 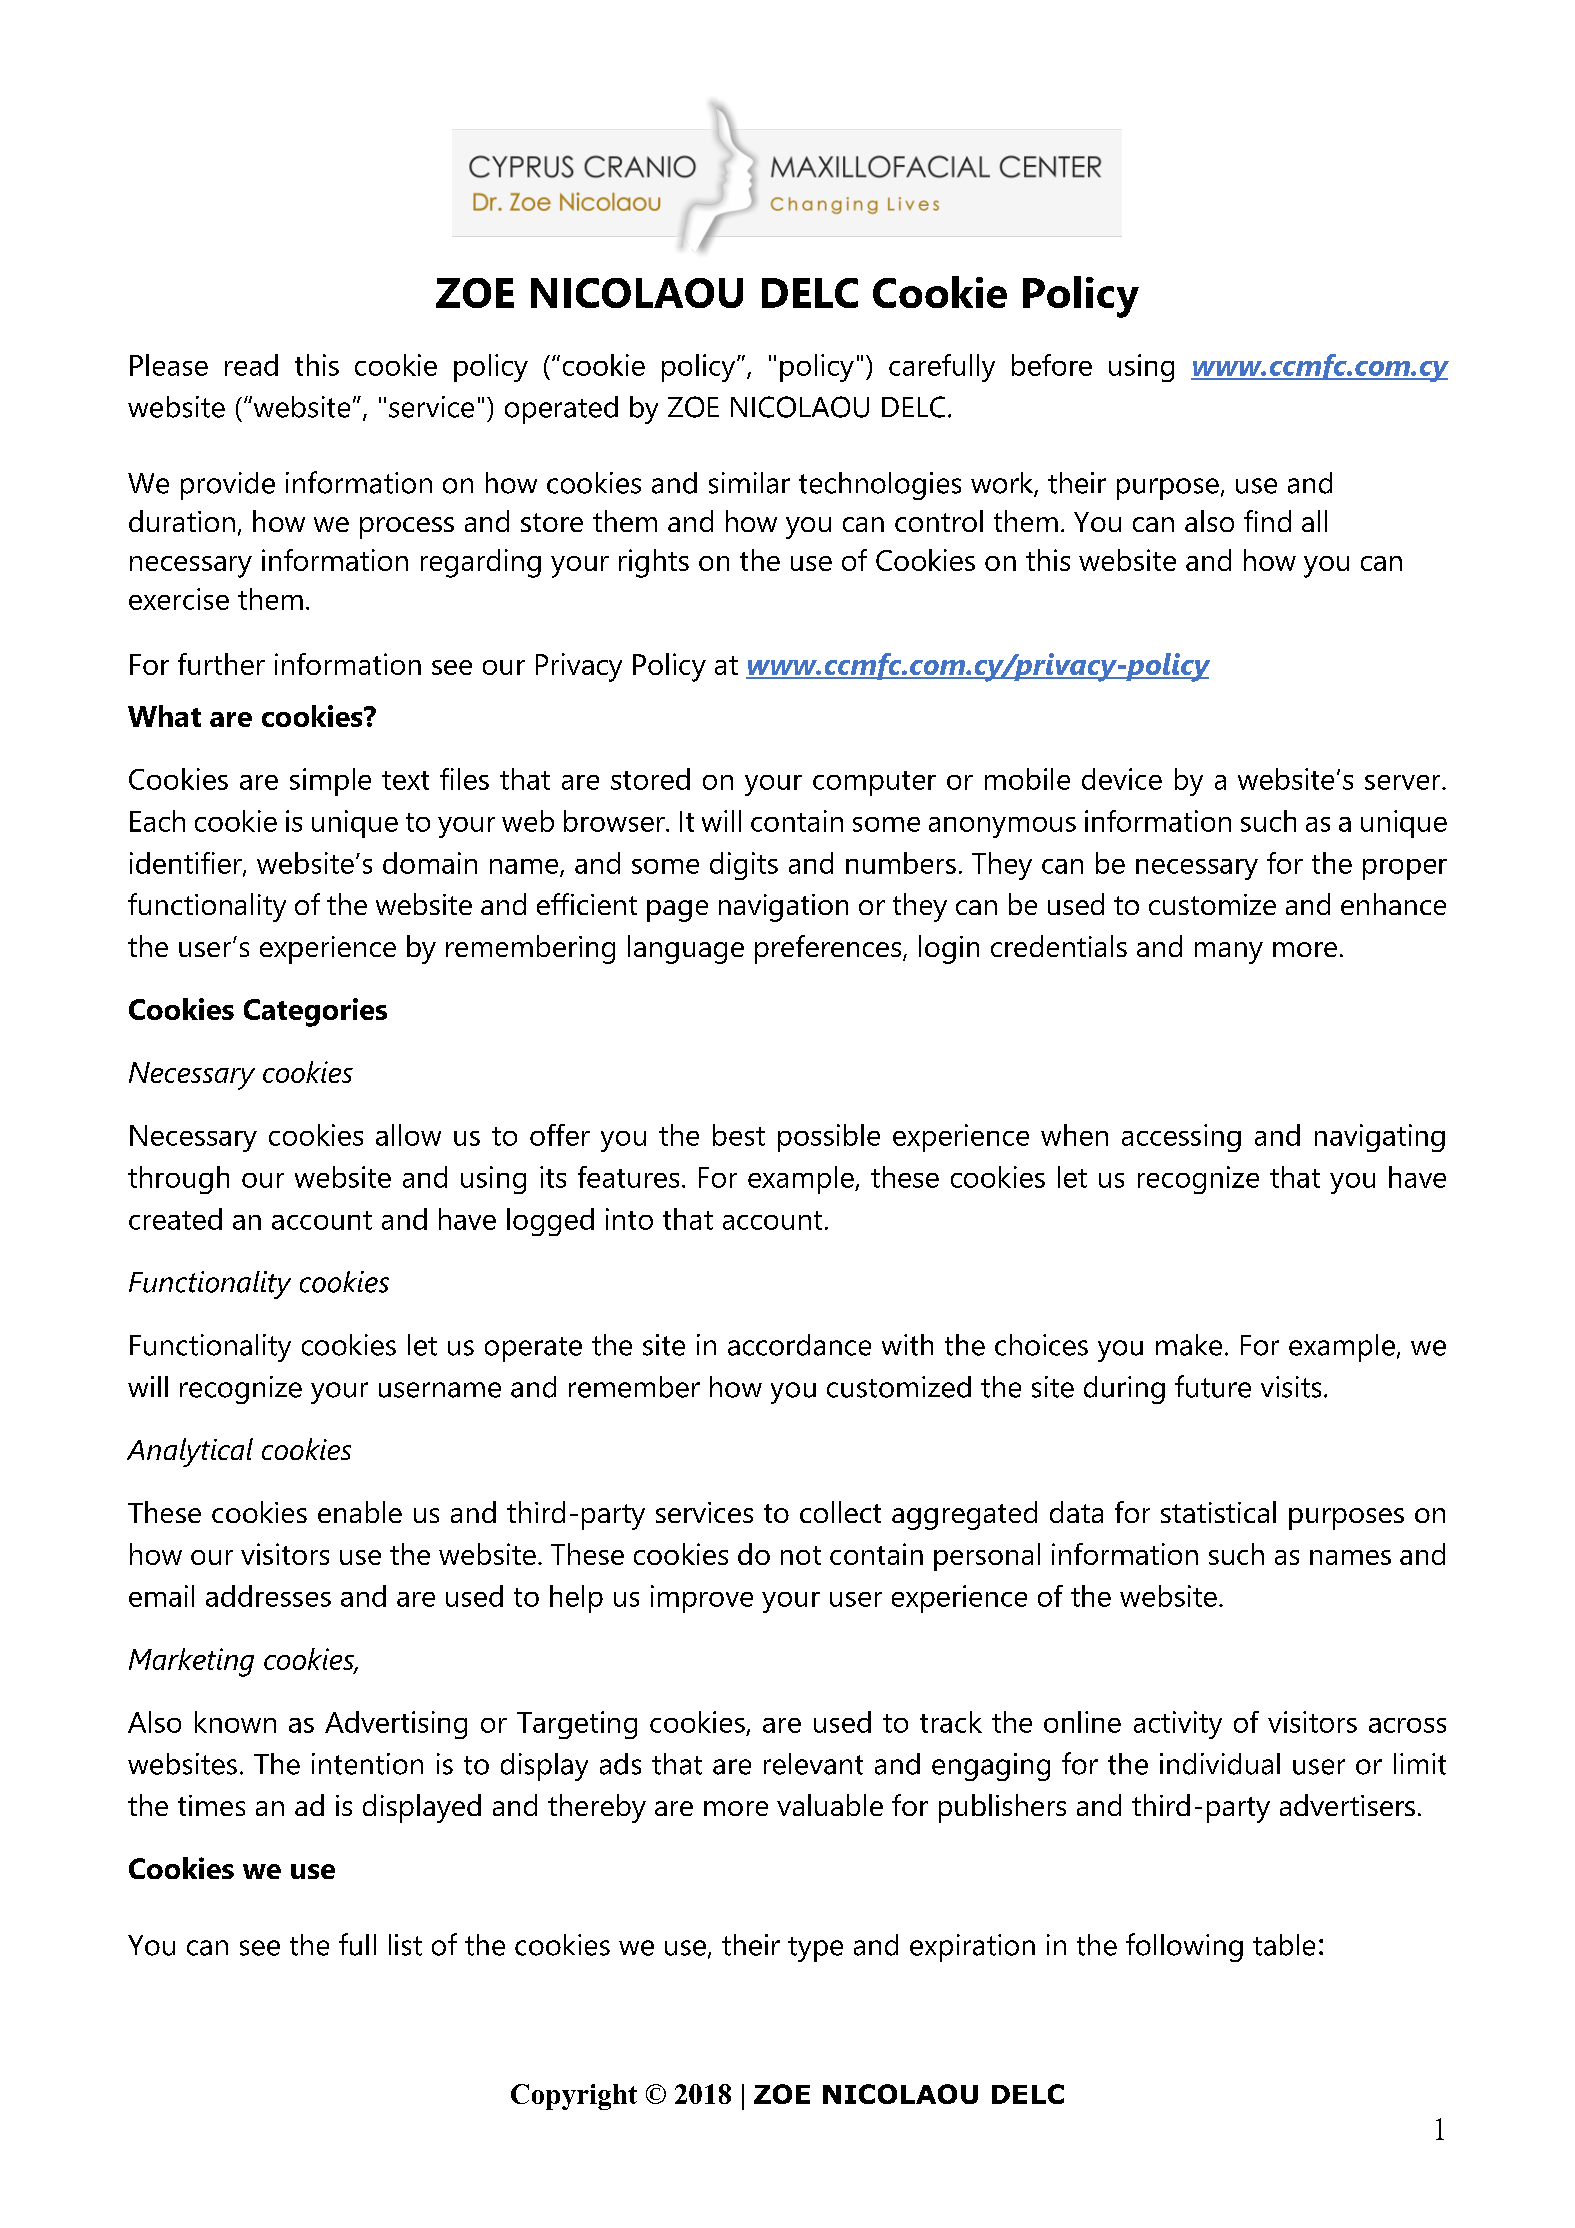 I want to click on find, so click(x=1267, y=521).
